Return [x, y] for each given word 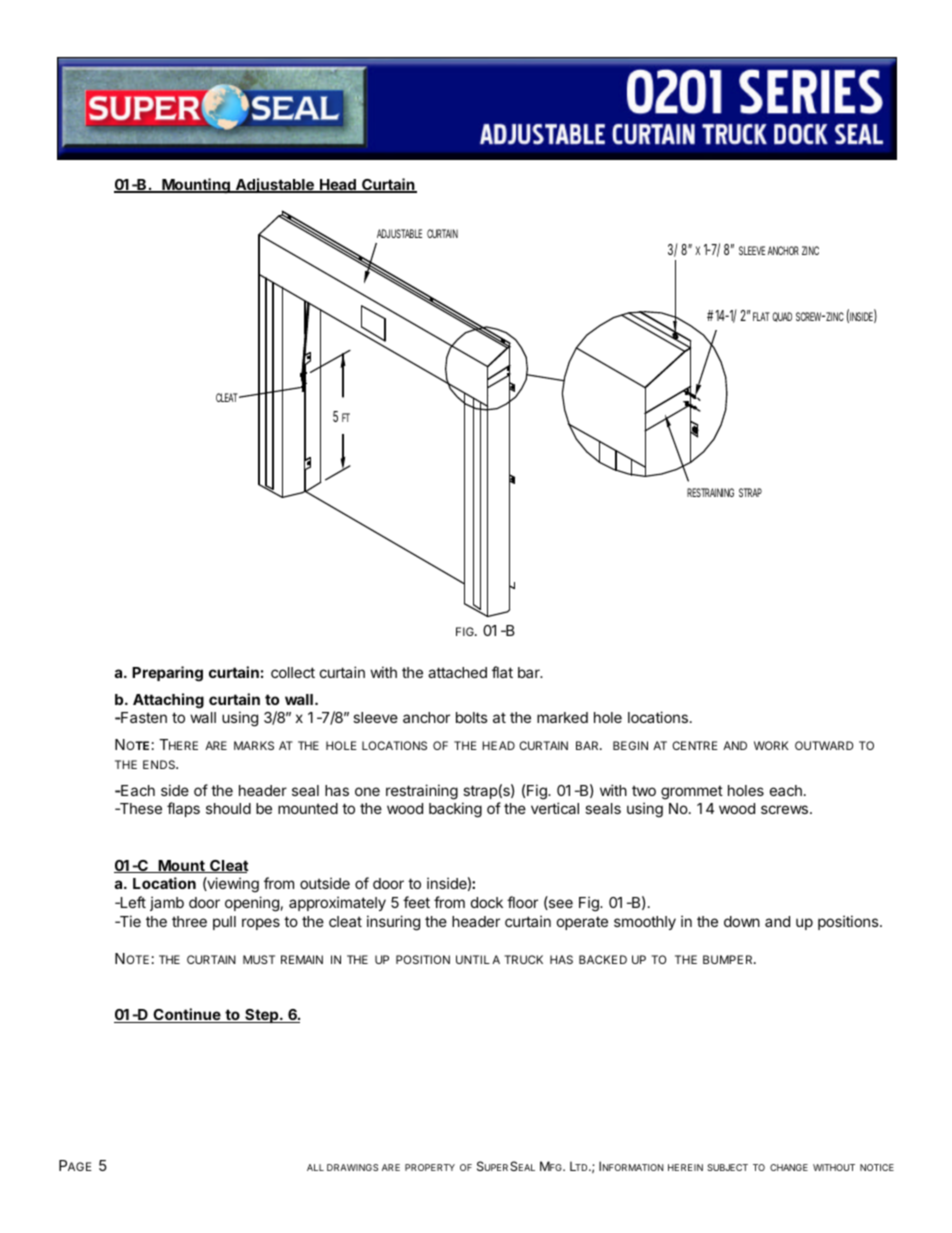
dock [487, 902]
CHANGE [789, 1167]
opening [252, 904]
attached [457, 672]
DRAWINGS [352, 1167]
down [742, 921]
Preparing [167, 674]
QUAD [782, 317]
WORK [771, 745]
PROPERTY [430, 1167]
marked [562, 717]
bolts [472, 717]
